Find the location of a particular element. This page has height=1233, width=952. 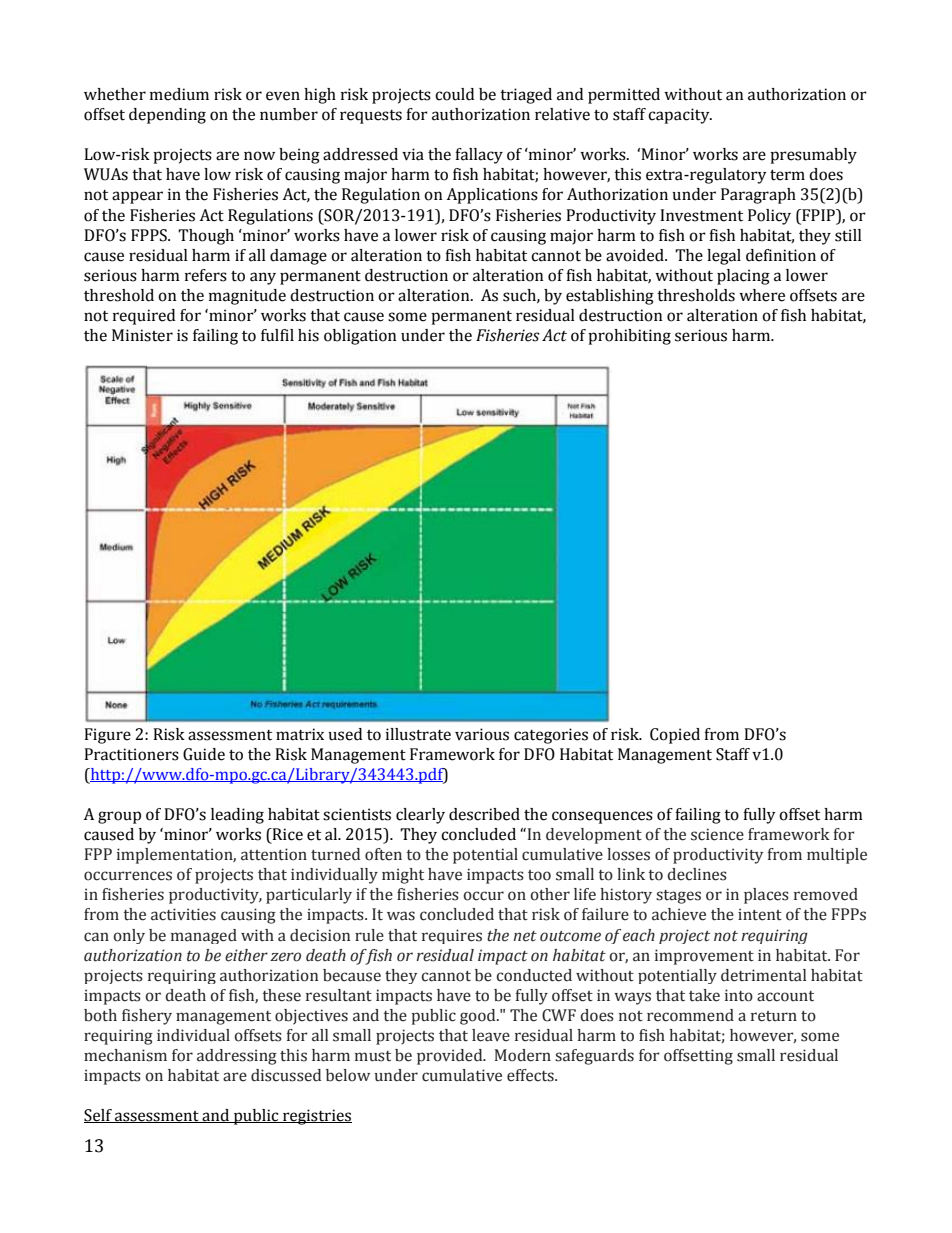

Guide is located at coordinates (204, 754).
